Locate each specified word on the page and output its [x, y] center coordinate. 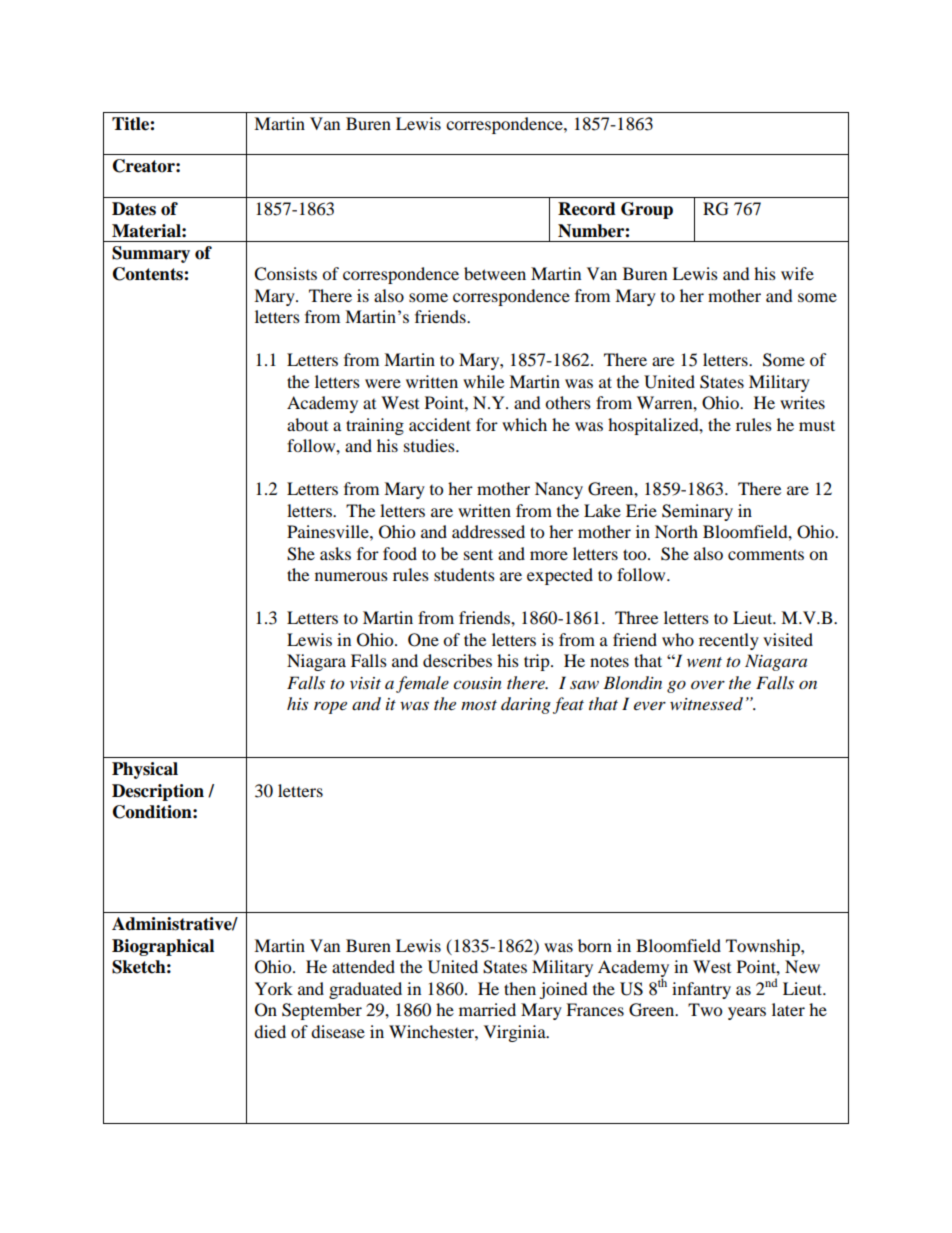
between [495, 273]
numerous [351, 576]
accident [440, 424]
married [487, 1009]
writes [802, 402]
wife [797, 273]
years [747, 1013]
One [423, 640]
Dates [134, 209]
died [270, 1031]
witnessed [706, 704]
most [479, 705]
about [307, 424]
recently [729, 641]
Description [158, 792]
